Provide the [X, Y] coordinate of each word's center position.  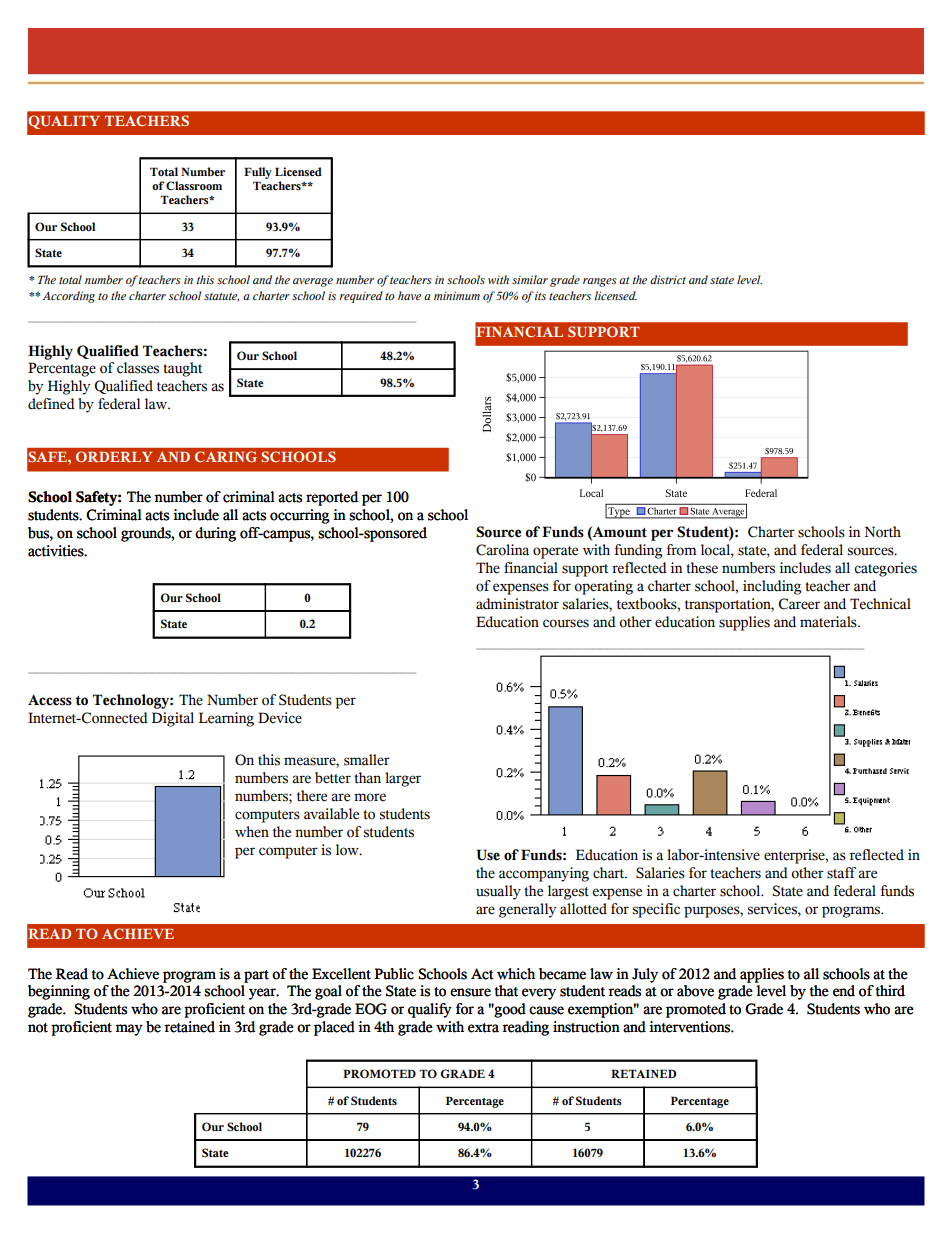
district [668, 279]
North [883, 532]
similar [530, 279]
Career [799, 604]
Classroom [194, 185]
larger [403, 779]
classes [138, 368]
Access [50, 700]
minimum [457, 295]
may [129, 1030]
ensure [470, 992]
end [844, 991]
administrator [517, 604]
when [252, 832]
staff [841, 873]
